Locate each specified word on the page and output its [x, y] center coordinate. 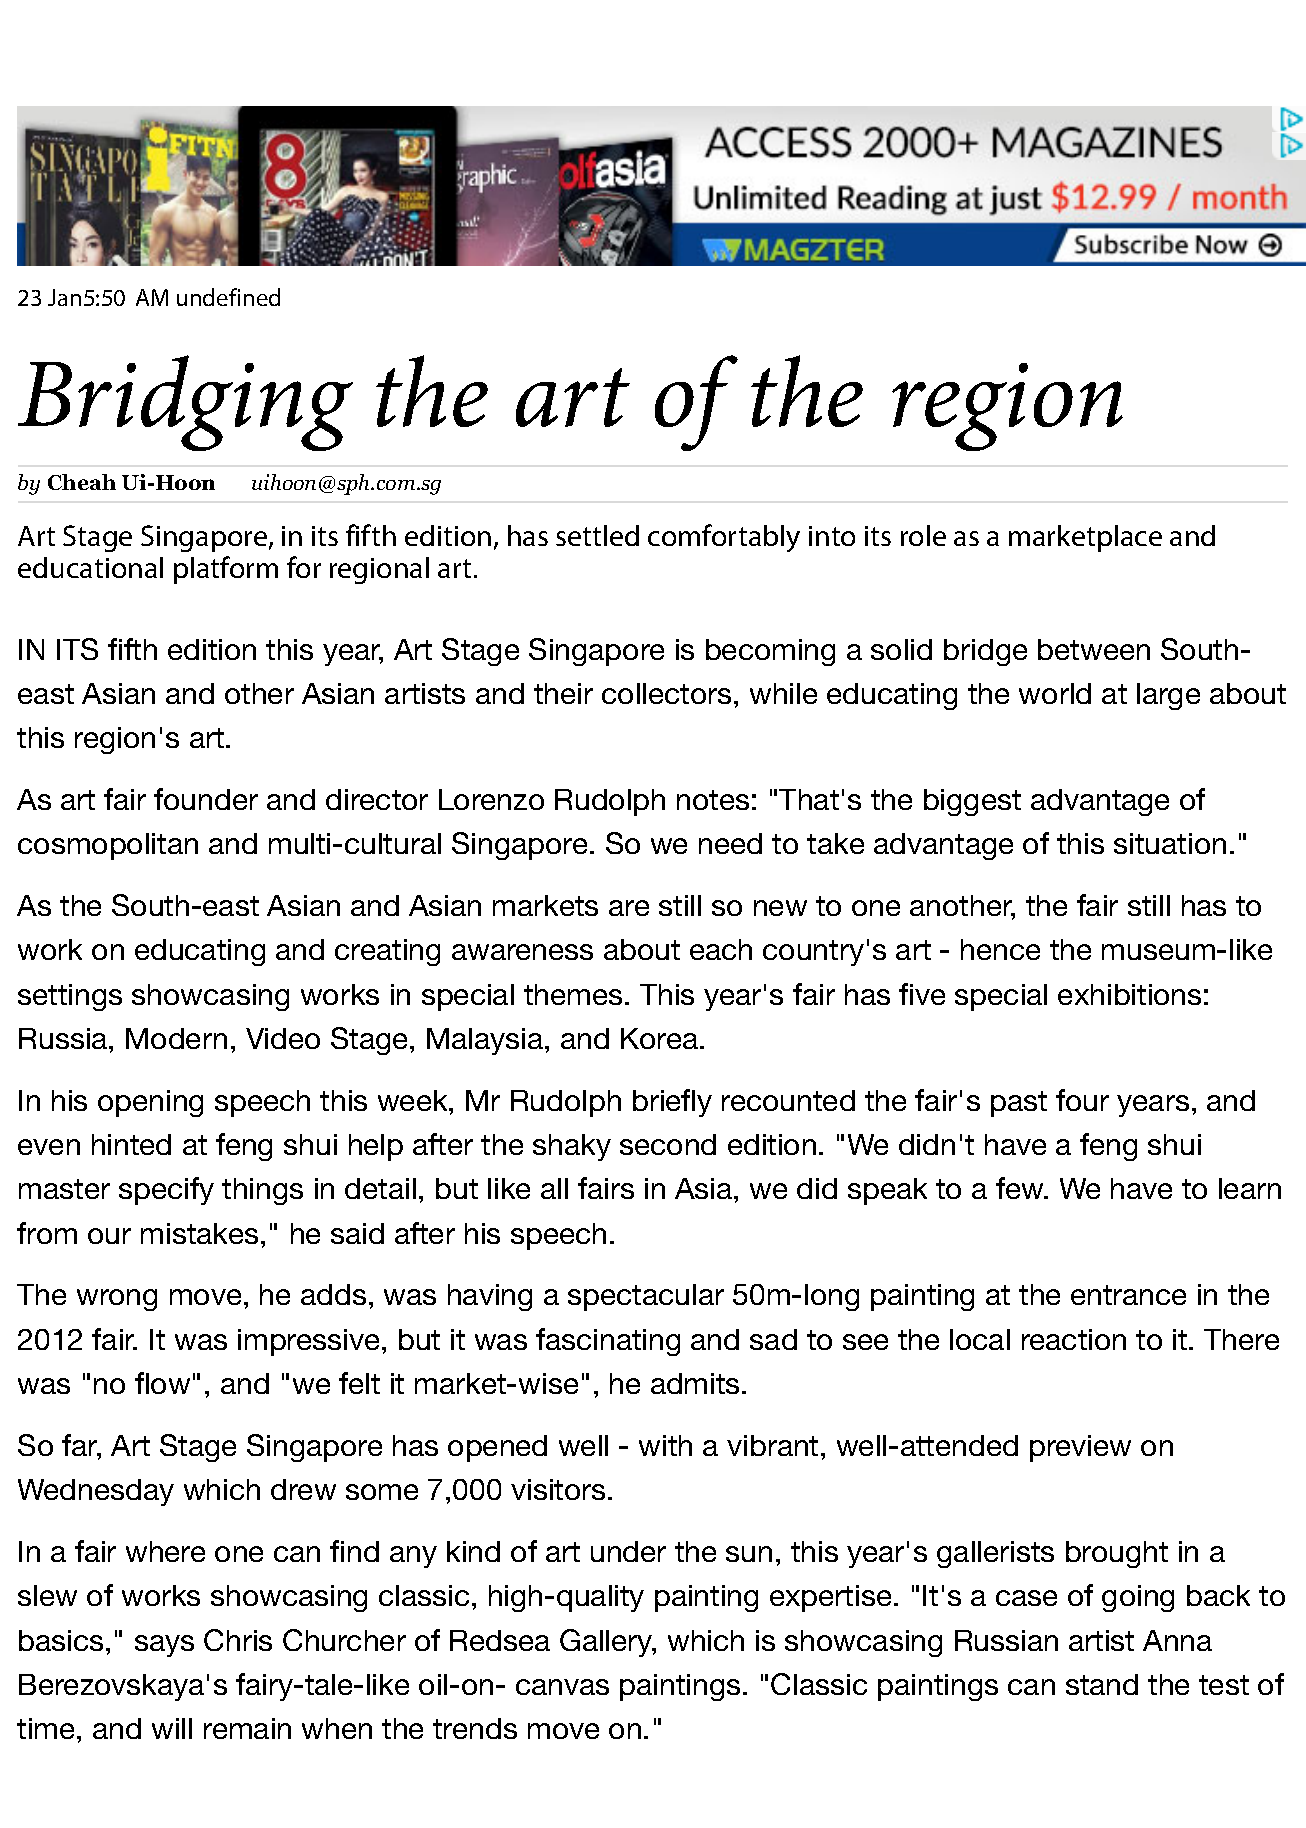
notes [713, 800]
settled [597, 535]
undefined [228, 297]
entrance [1128, 1295]
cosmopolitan [108, 846]
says [164, 1646]
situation [1170, 843]
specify [166, 1191]
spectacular [646, 1297]
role [923, 535]
